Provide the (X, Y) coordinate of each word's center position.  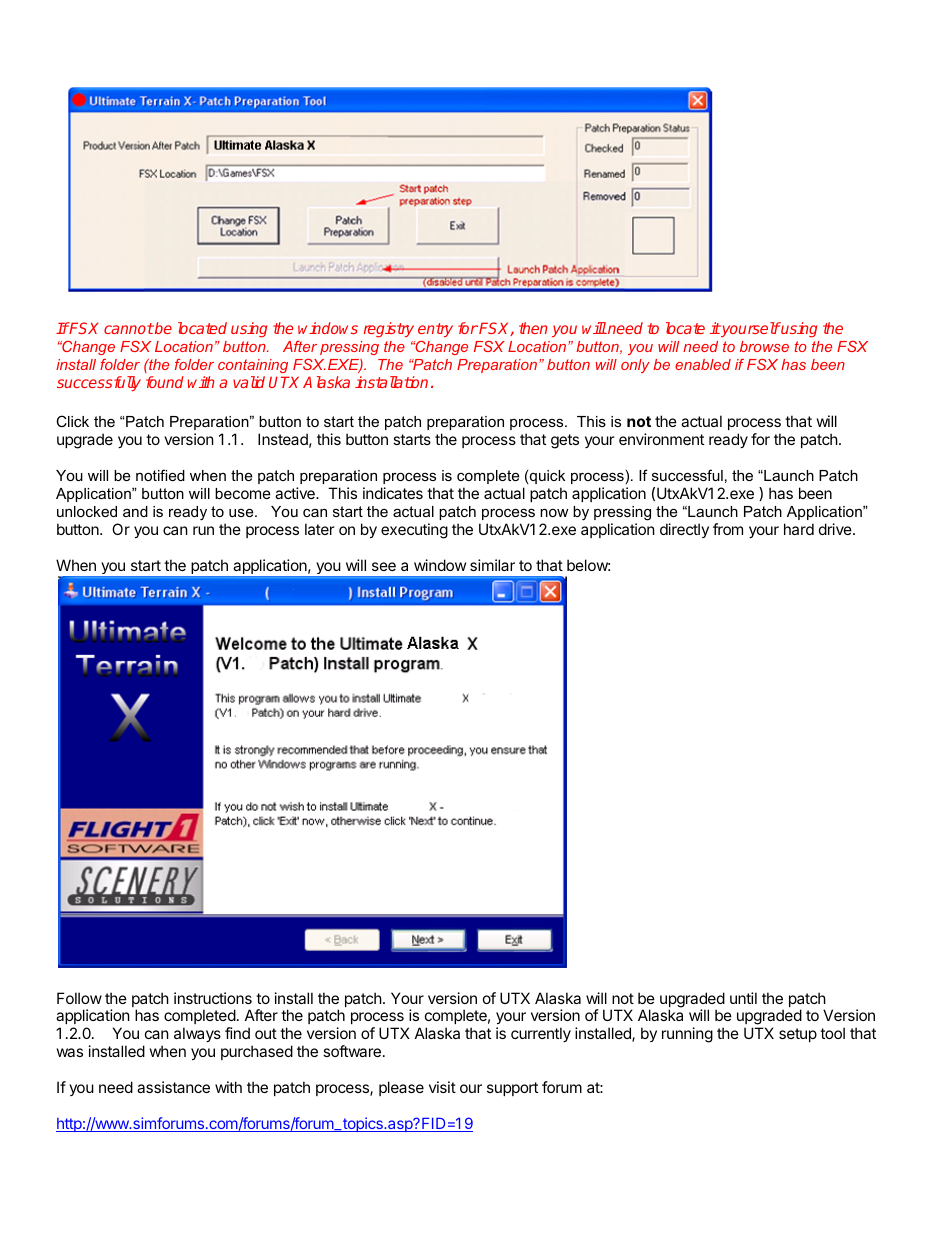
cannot (129, 328)
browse (764, 346)
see (384, 566)
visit (442, 1087)
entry (435, 330)
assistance (173, 1087)
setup (798, 1035)
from (728, 529)
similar (492, 565)
